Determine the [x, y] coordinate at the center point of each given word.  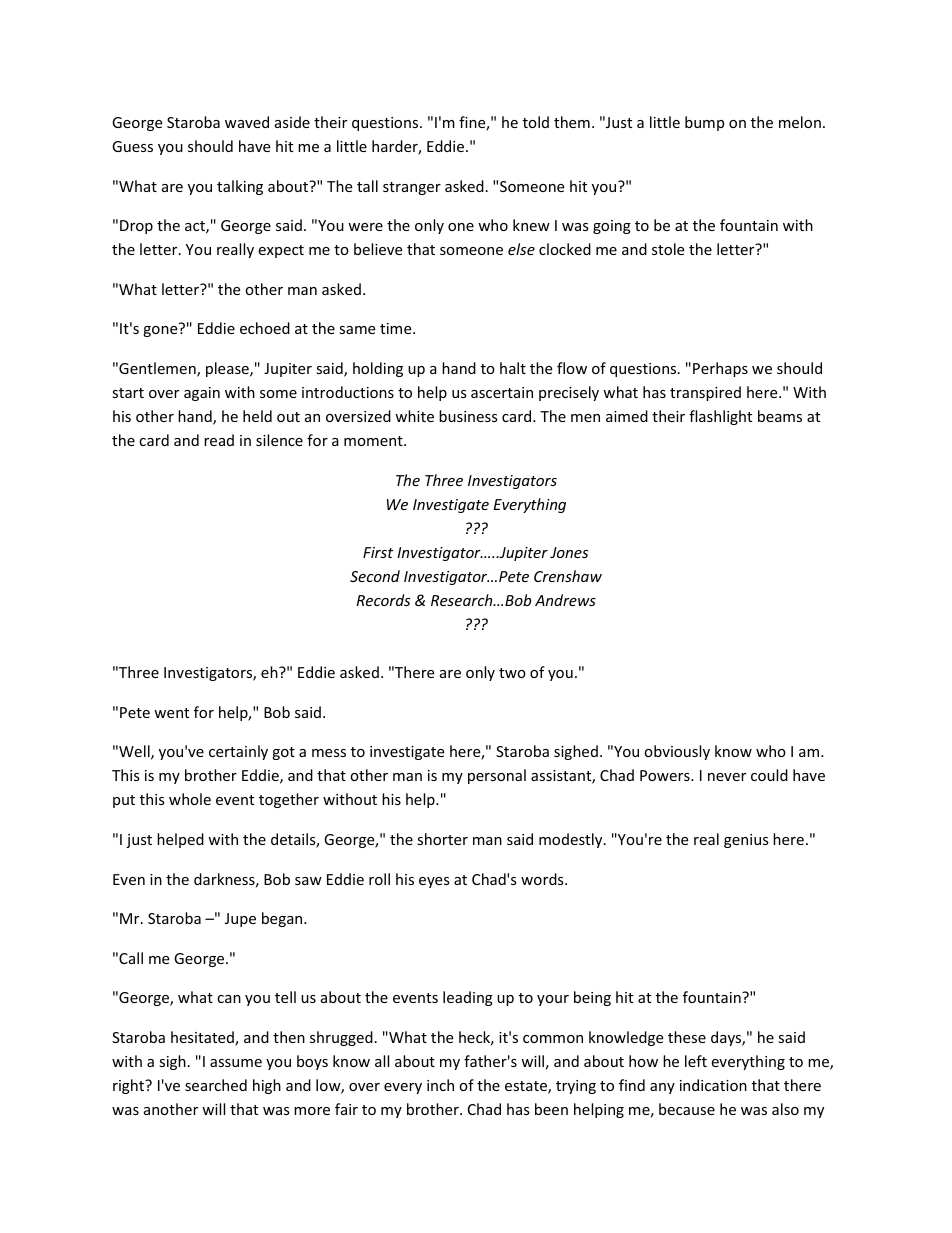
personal [497, 776]
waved [247, 122]
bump [704, 123]
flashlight [720, 417]
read [219, 440]
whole [190, 799]
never [727, 777]
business [468, 416]
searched [216, 1085]
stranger [412, 188]
